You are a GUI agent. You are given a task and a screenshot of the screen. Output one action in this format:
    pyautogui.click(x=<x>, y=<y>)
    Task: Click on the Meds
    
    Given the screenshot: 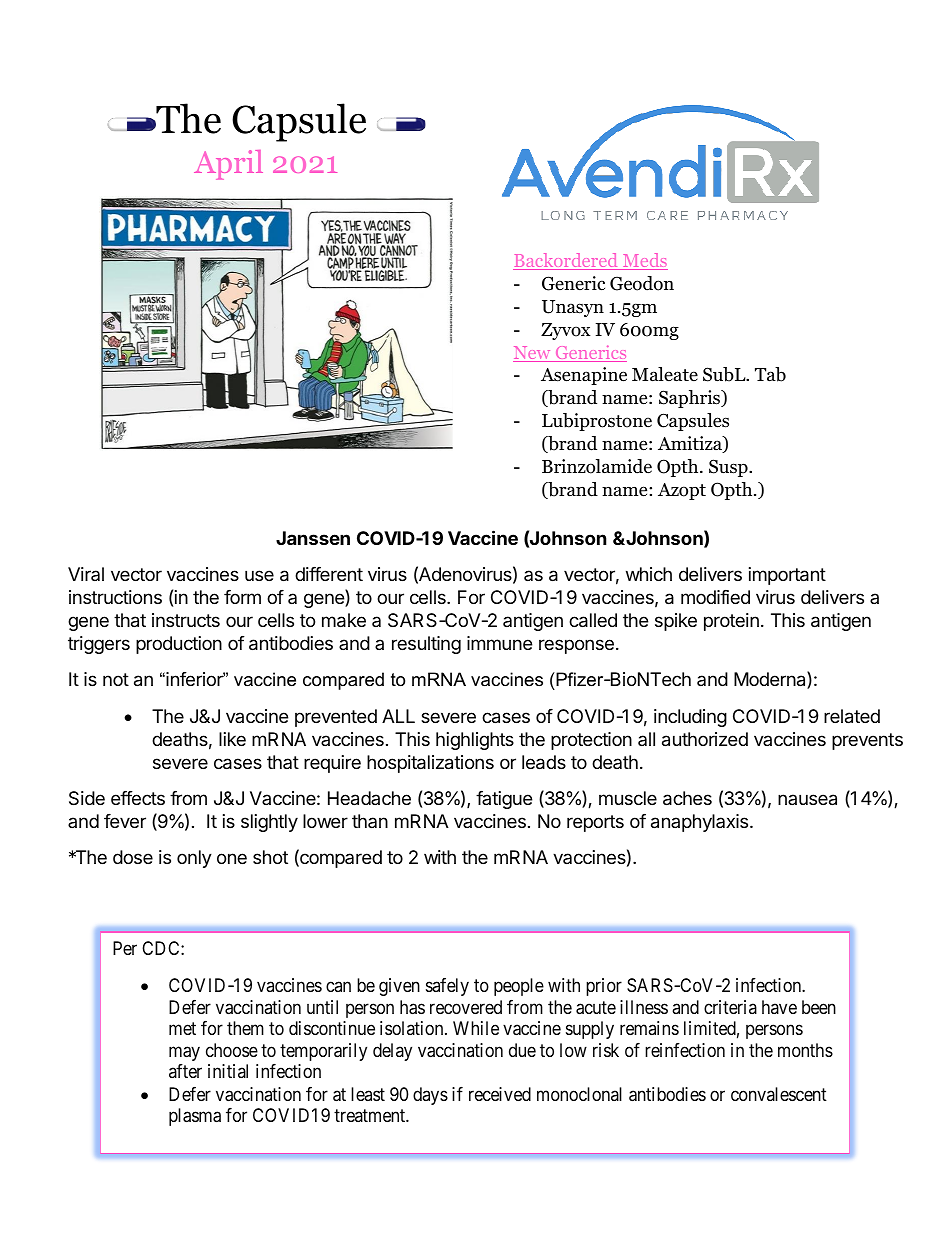 What is the action you would take?
    pyautogui.click(x=644, y=261)
